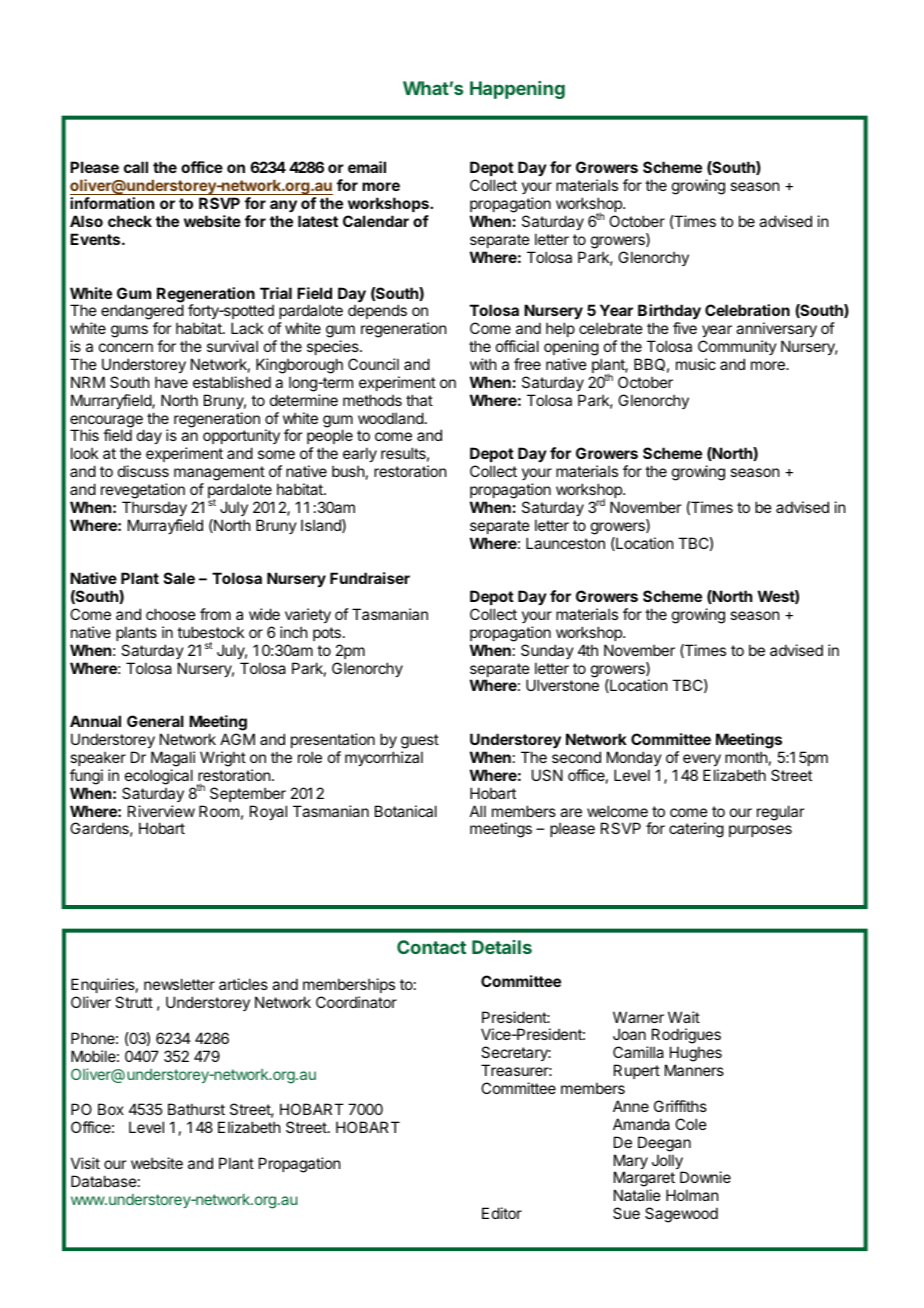 The height and width of the image is (1308, 924). I want to click on catering, so click(696, 830).
